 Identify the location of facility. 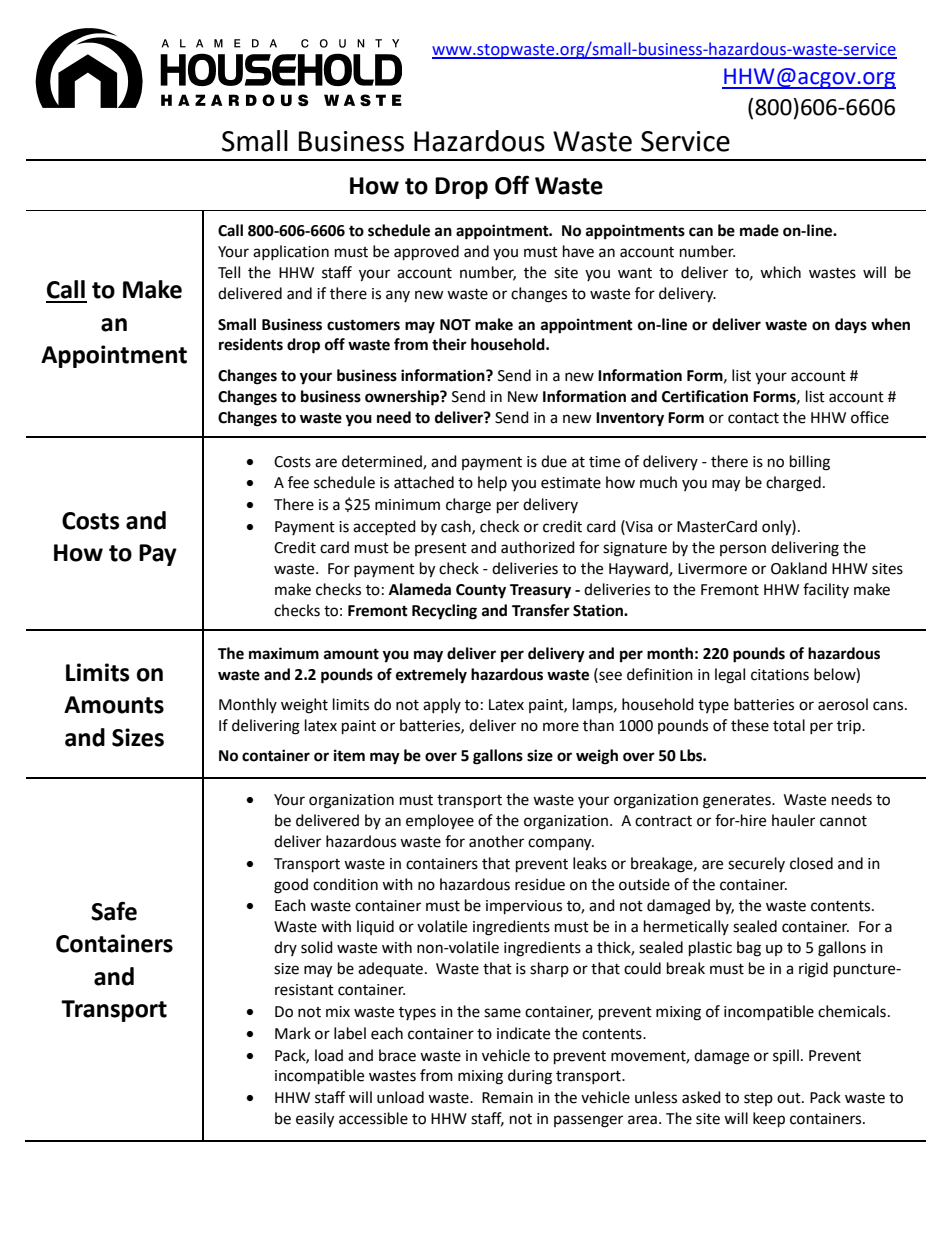
(826, 590).
